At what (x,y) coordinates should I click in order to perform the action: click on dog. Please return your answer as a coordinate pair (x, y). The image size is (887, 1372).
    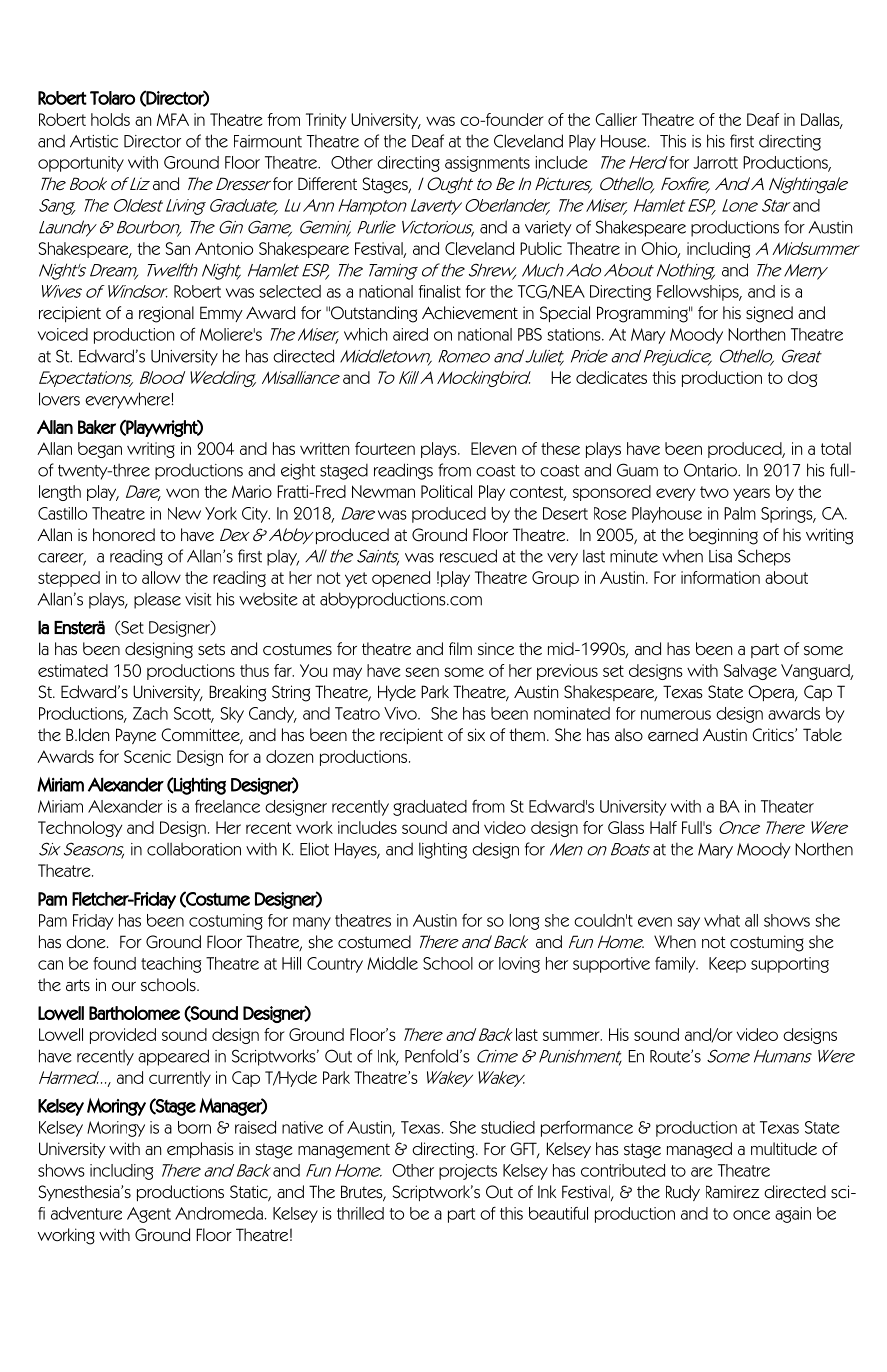
    Looking at the image, I should click on (802, 379).
